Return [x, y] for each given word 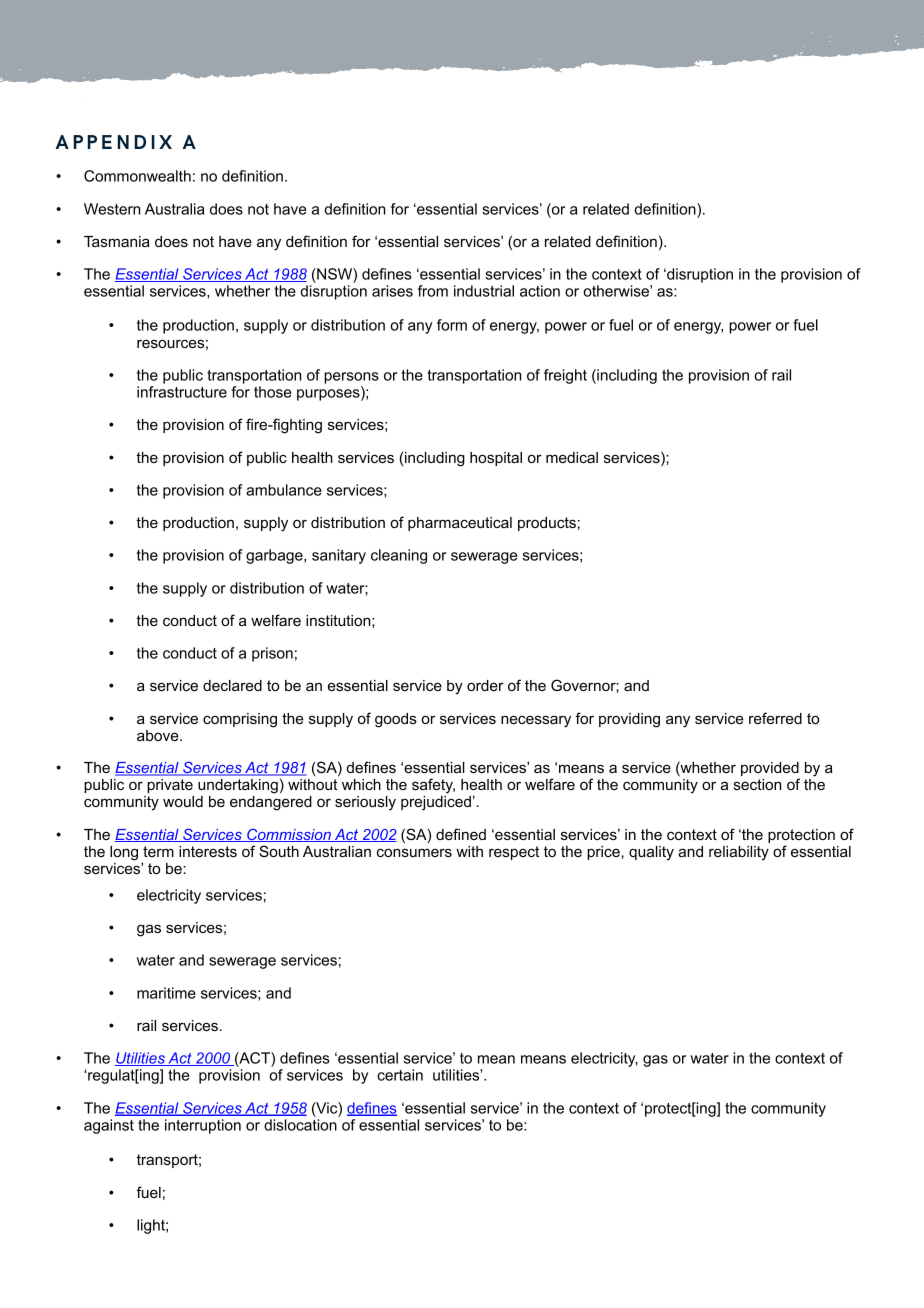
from [433, 291]
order [485, 685]
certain [400, 1075]
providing [629, 720]
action [540, 291]
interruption [203, 1126]
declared [232, 685]
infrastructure [182, 392]
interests [208, 851]
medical [572, 457]
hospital [496, 459]
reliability [739, 853]
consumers [414, 852]
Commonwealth [137, 176]
